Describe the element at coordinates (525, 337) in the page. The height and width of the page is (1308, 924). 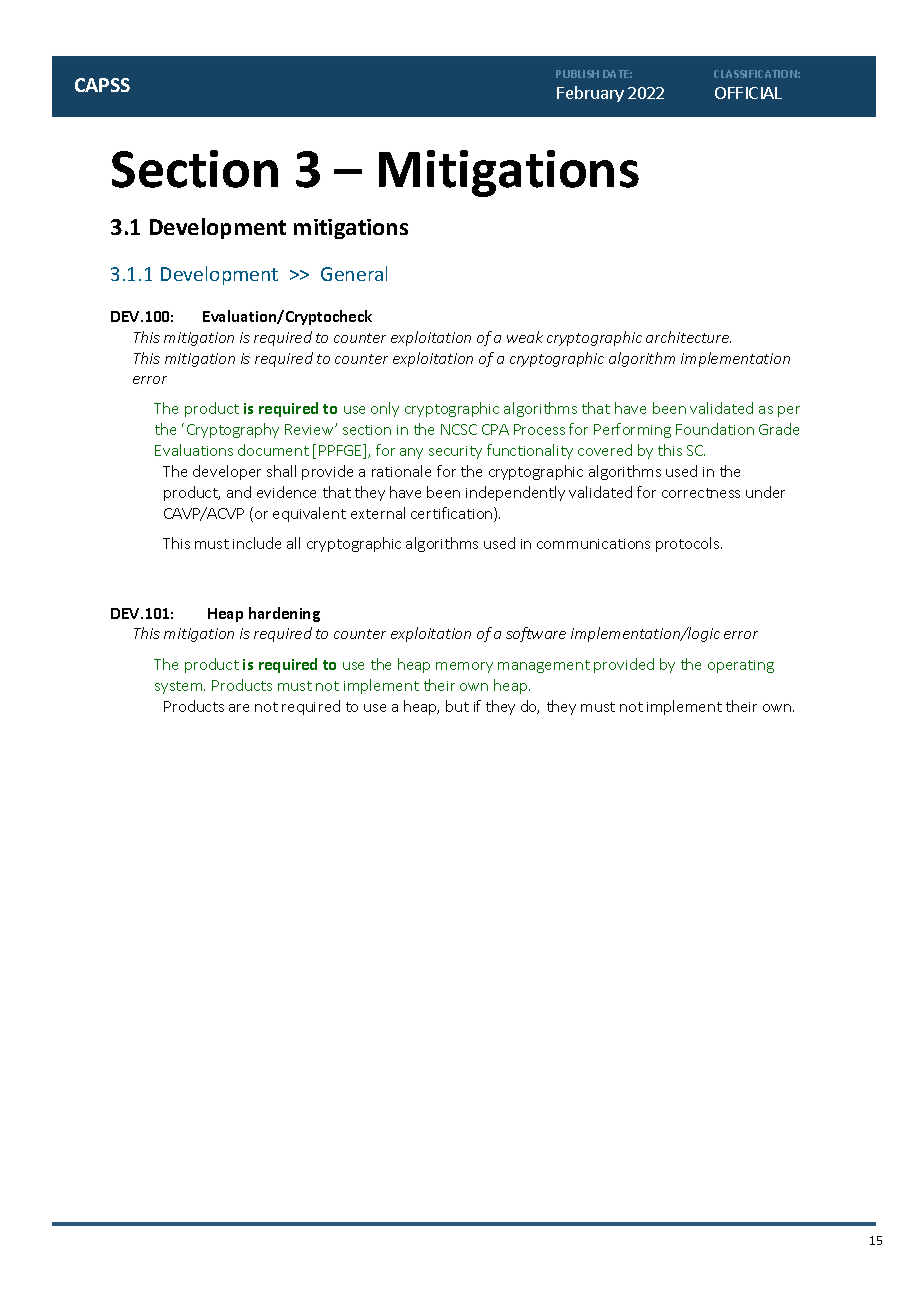
I see `weak` at that location.
